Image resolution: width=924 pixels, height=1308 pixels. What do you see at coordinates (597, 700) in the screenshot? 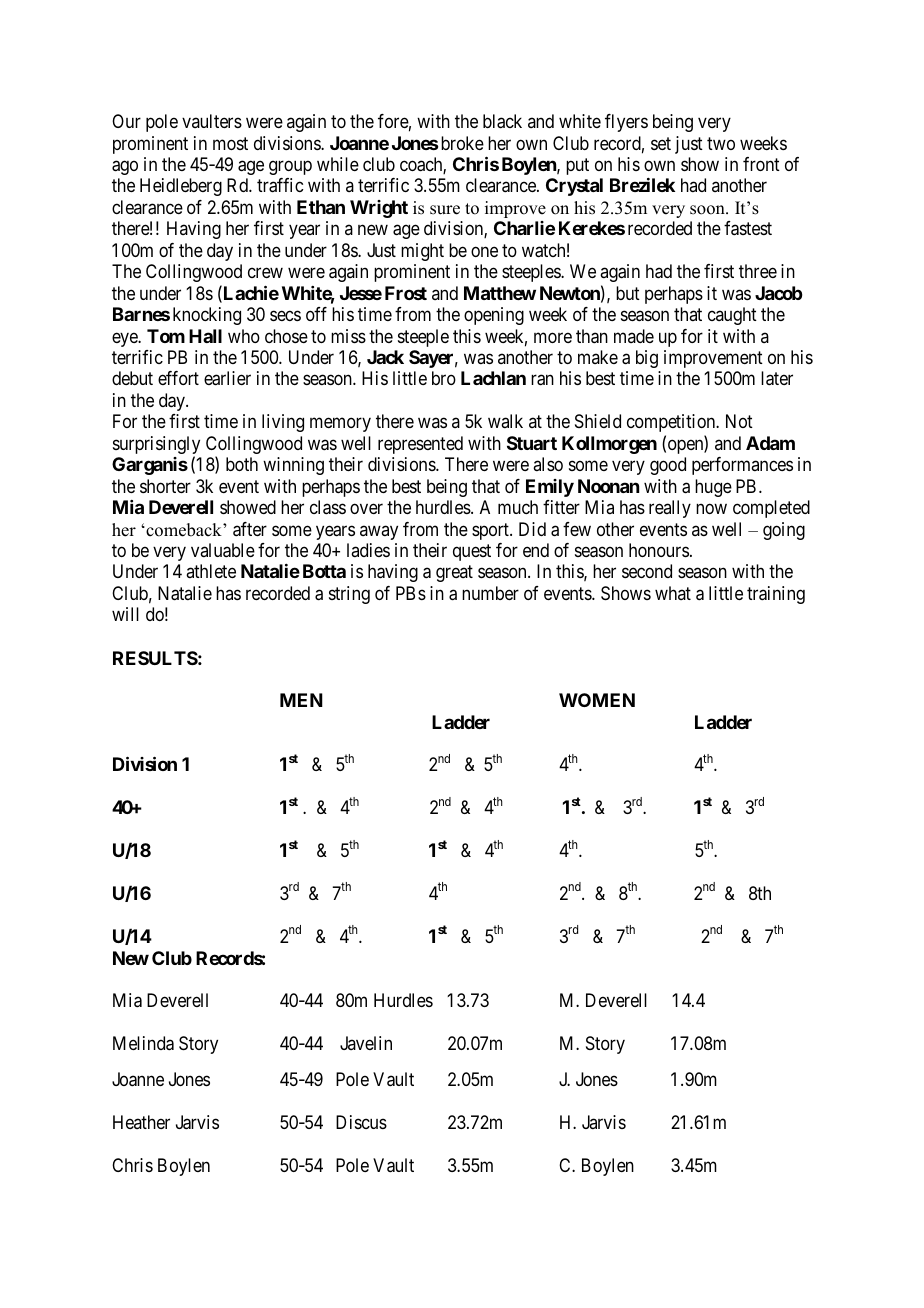
I see `WOMEN` at bounding box center [597, 700].
